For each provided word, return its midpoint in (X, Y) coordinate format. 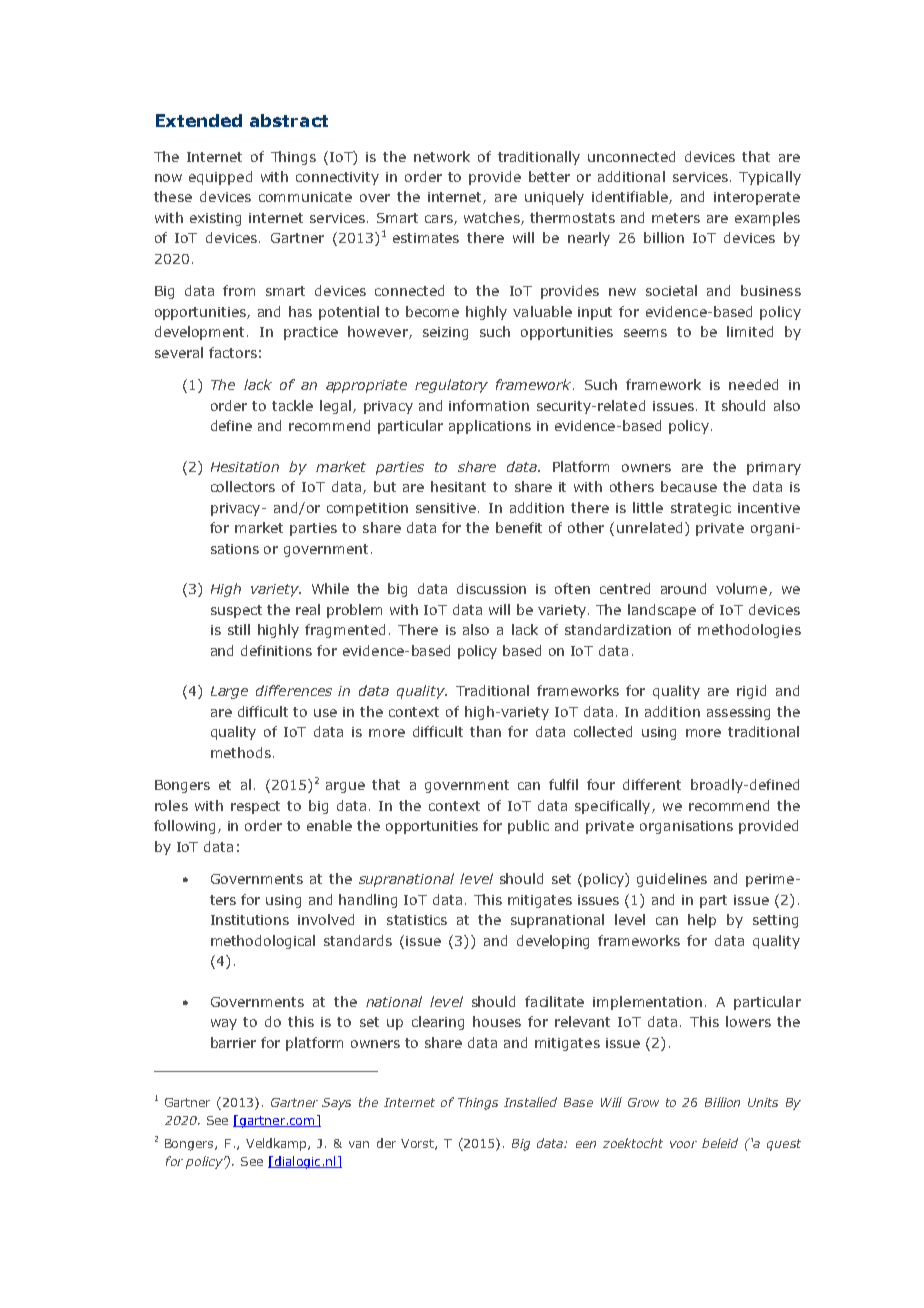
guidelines (672, 880)
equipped (220, 178)
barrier (233, 1042)
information (489, 405)
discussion (491, 588)
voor (683, 1144)
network (442, 156)
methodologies (749, 631)
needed (753, 384)
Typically (770, 178)
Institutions (250, 920)
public (528, 827)
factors (233, 352)
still (239, 629)
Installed (530, 1102)
